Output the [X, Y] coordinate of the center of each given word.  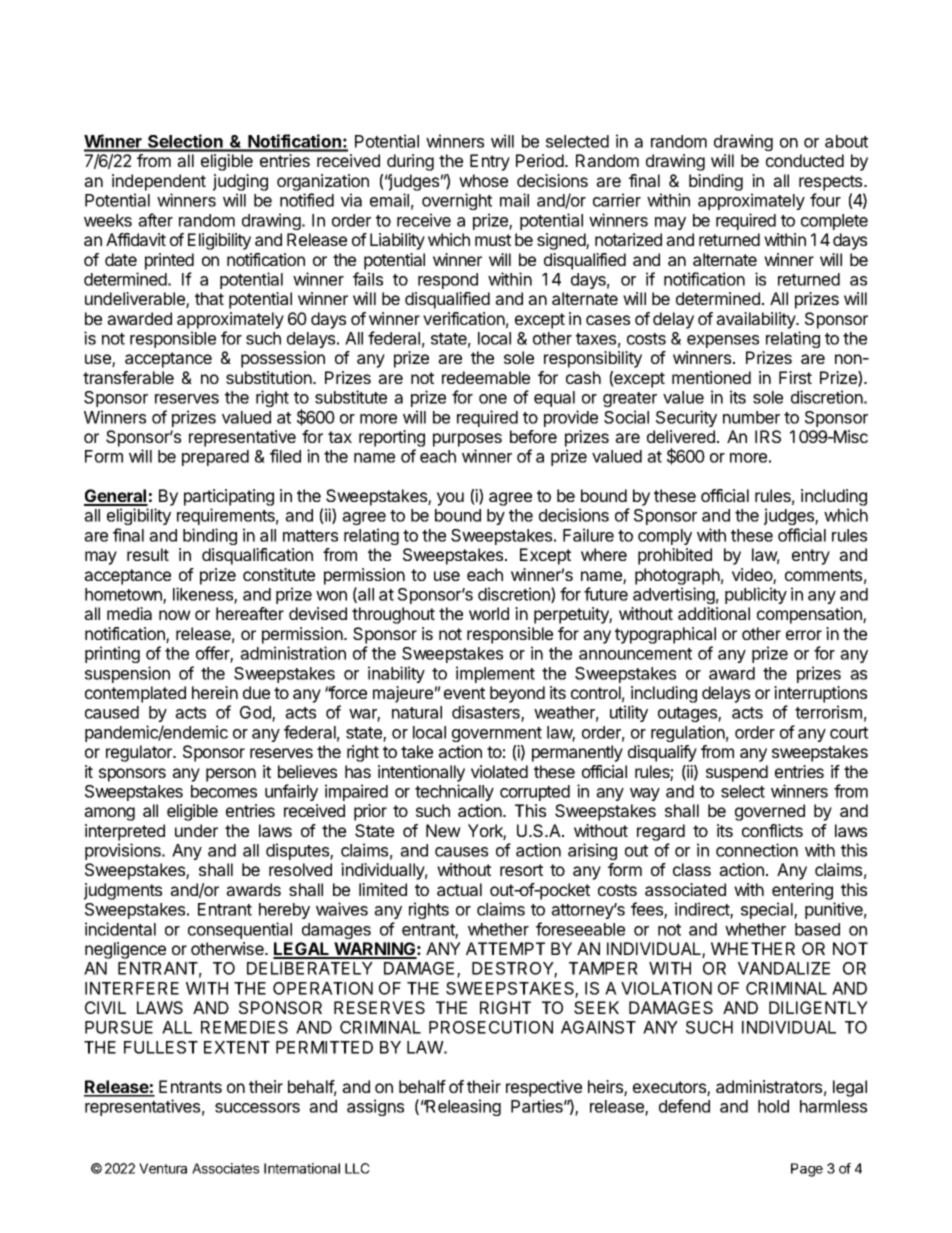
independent [159, 182]
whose [483, 180]
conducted [805, 160]
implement [495, 674]
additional [714, 613]
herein [215, 692]
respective [544, 1088]
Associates [225, 1168]
